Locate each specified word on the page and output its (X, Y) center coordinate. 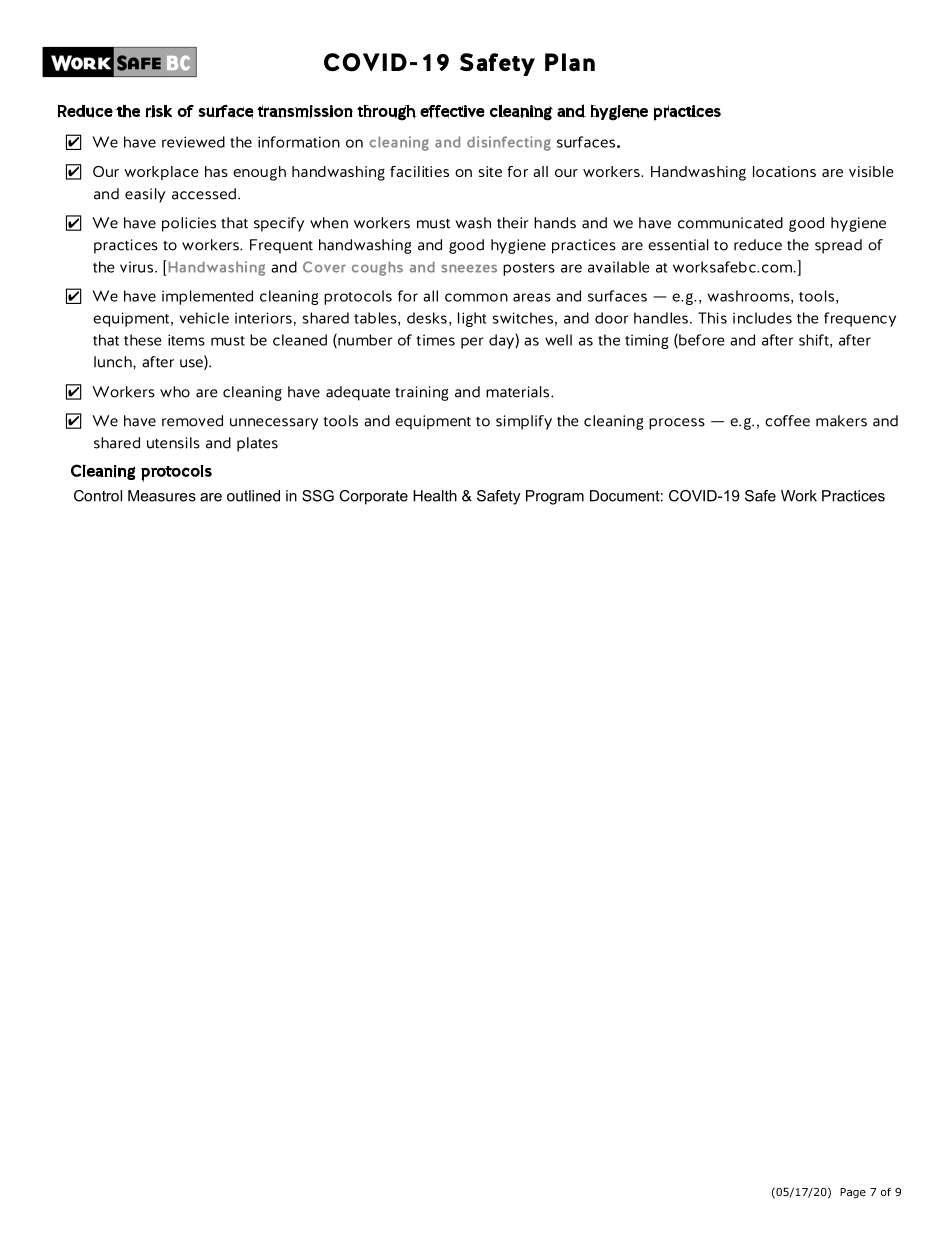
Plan (570, 62)
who (175, 392)
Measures (162, 496)
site (490, 171)
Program (555, 497)
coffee (787, 421)
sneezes (469, 268)
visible (871, 171)
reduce (758, 245)
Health (435, 496)
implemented (207, 297)
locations (784, 171)
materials (519, 392)
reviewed (193, 142)
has (216, 171)
